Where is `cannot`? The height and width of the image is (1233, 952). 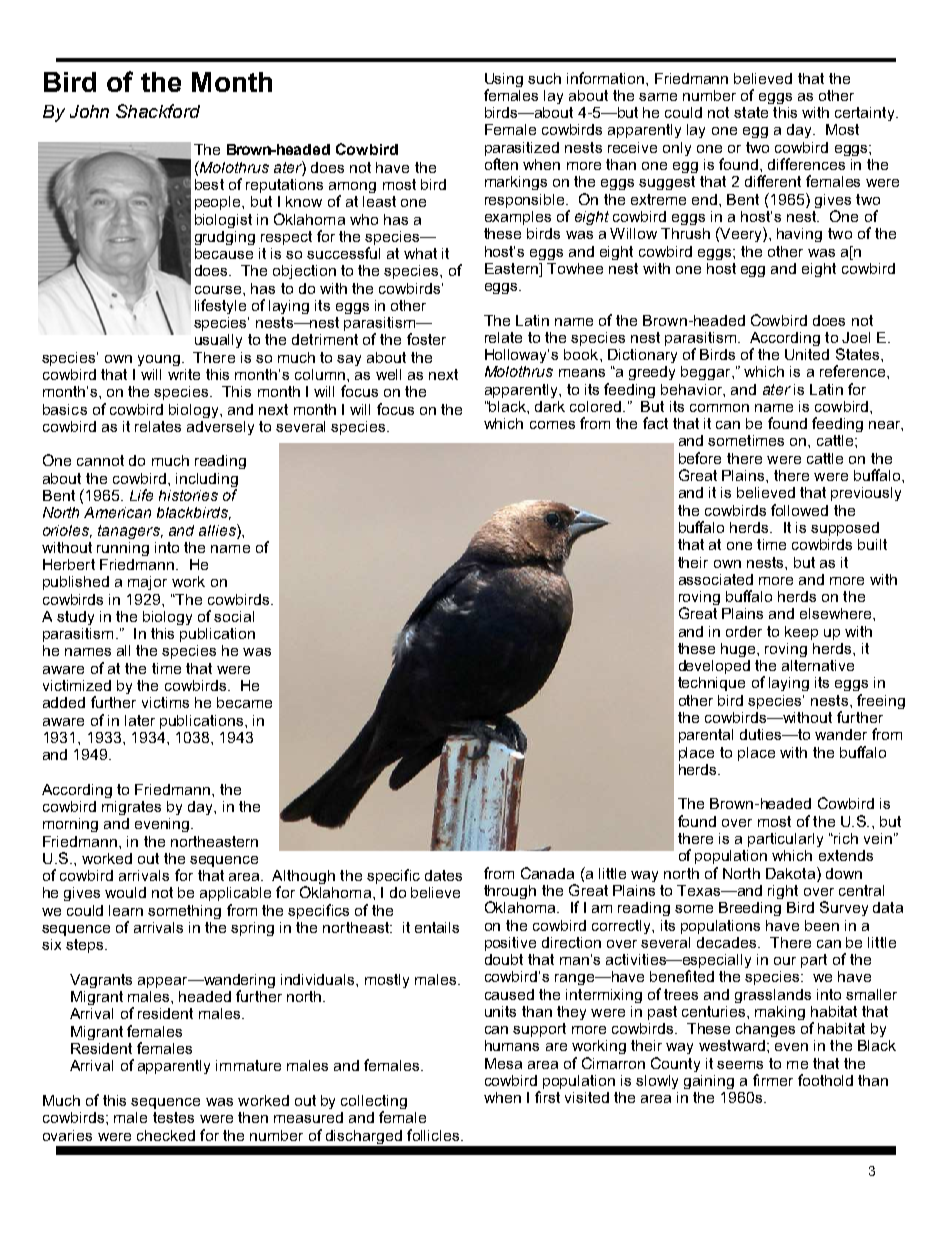
cannot is located at coordinates (100, 460).
